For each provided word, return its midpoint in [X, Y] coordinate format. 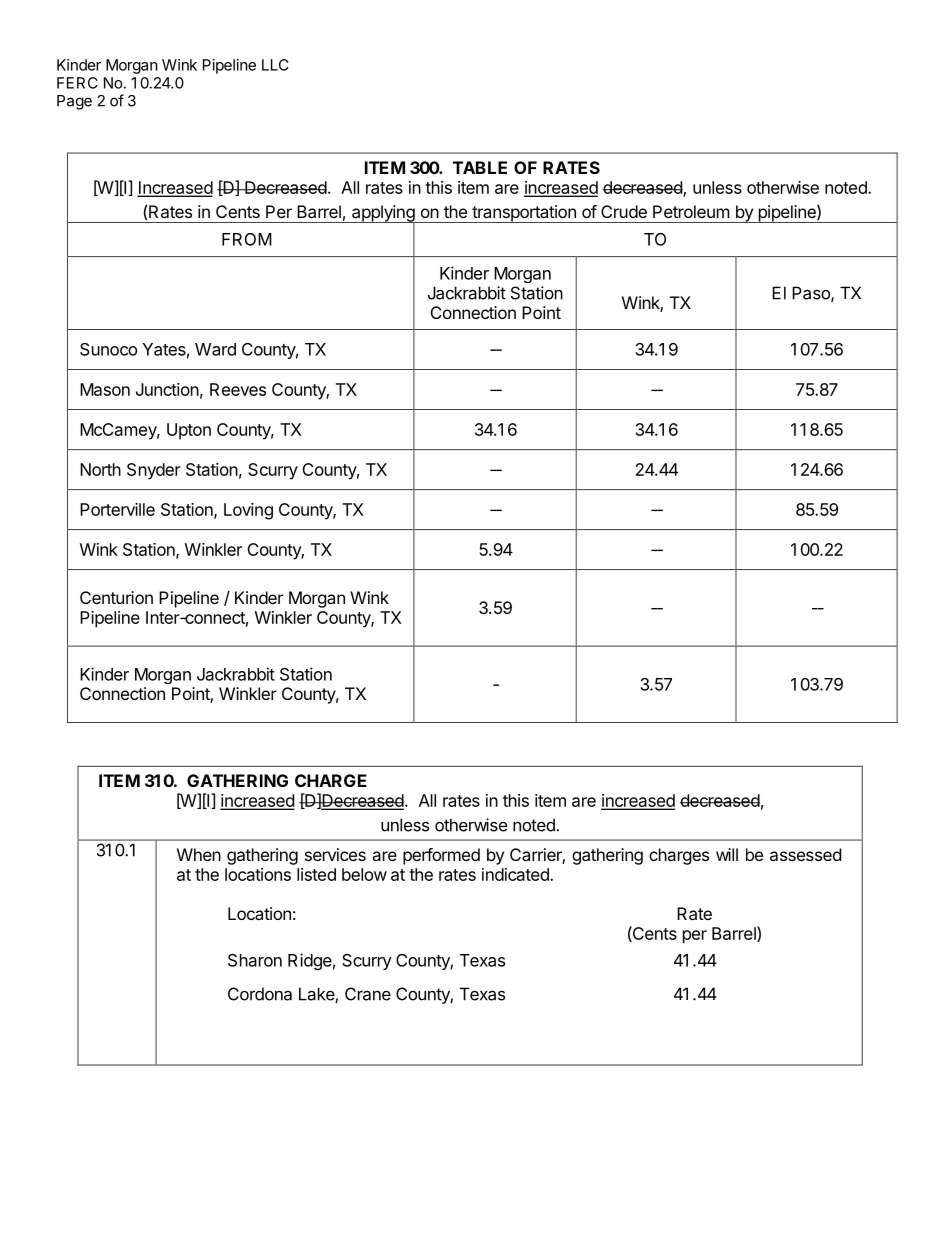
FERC [77, 83]
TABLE [480, 167]
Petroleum [691, 211]
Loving [248, 511]
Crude [624, 211]
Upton [189, 431]
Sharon [255, 960]
